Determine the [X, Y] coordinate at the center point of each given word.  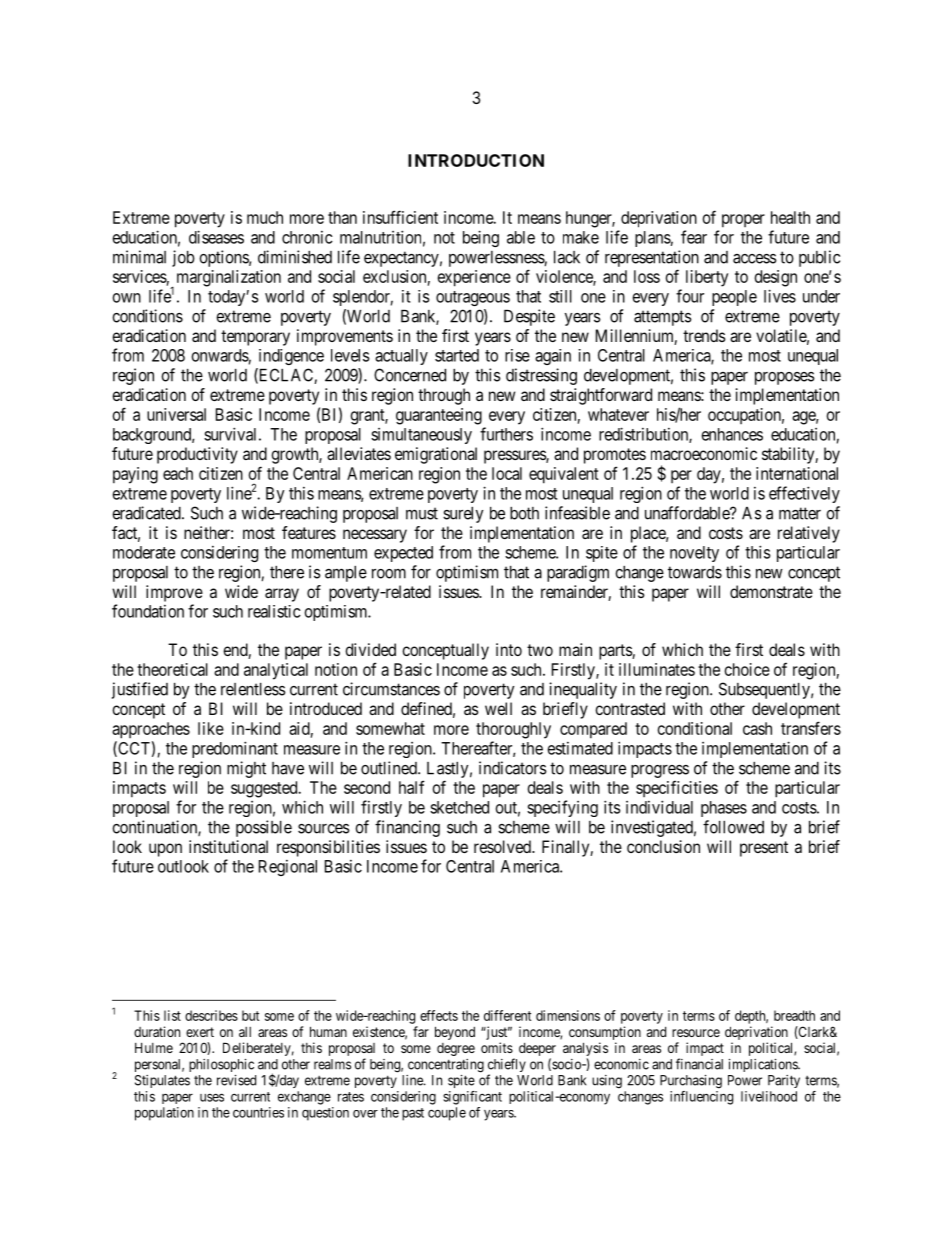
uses [212, 1097]
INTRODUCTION [476, 160]
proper [743, 221]
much [265, 217]
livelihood [769, 1096]
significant [472, 1098]
